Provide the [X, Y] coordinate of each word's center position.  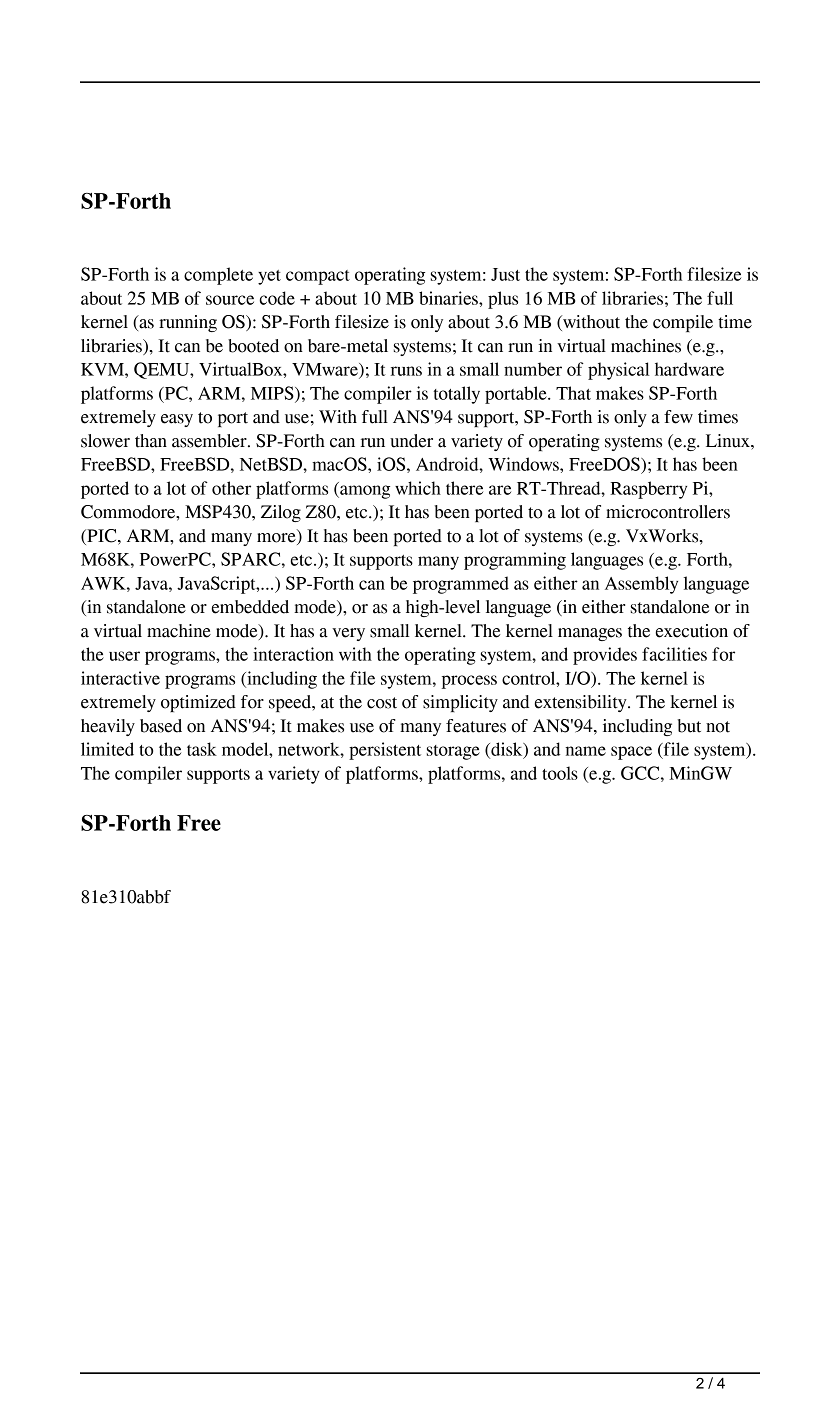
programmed [461, 585]
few [678, 417]
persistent [385, 751]
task [202, 749]
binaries [449, 298]
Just [505, 274]
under [411, 441]
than [151, 441]
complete [218, 276]
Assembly [641, 585]
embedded [250, 607]
